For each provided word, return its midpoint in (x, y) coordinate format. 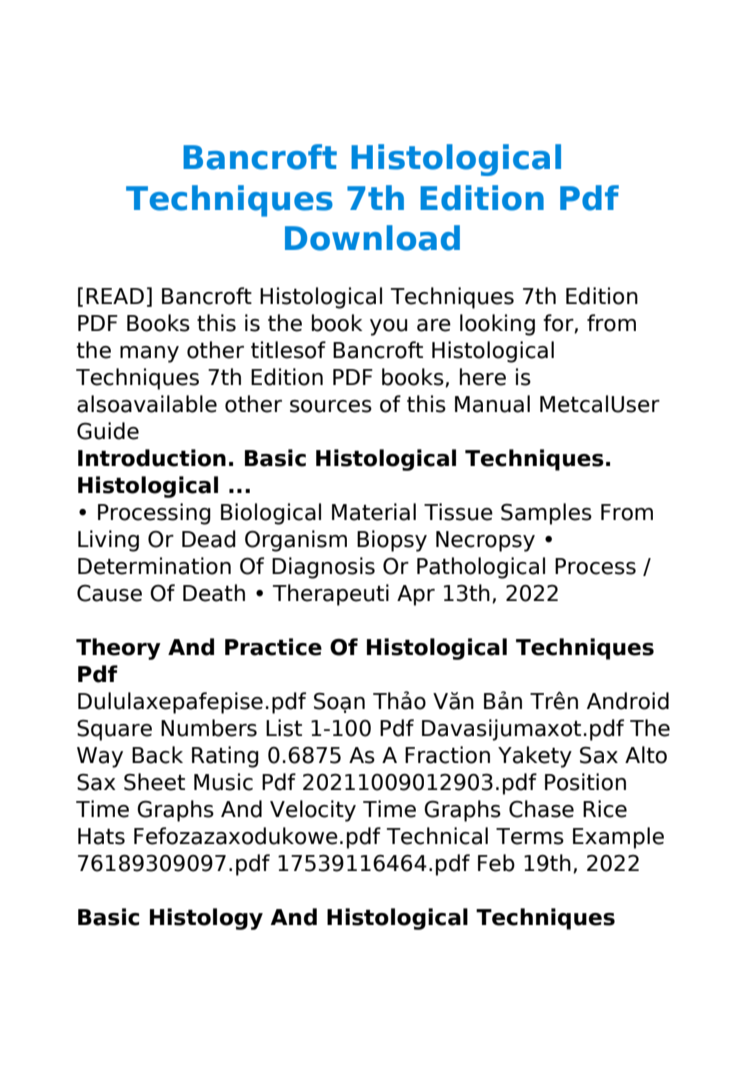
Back (157, 755)
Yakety (535, 757)
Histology (206, 919)
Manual (492, 404)
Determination (154, 566)
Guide (108, 431)
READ (115, 296)
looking (497, 325)
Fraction (447, 755)
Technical (437, 836)
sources (331, 406)
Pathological (481, 568)
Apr (416, 595)
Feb (496, 863)
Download (372, 238)
